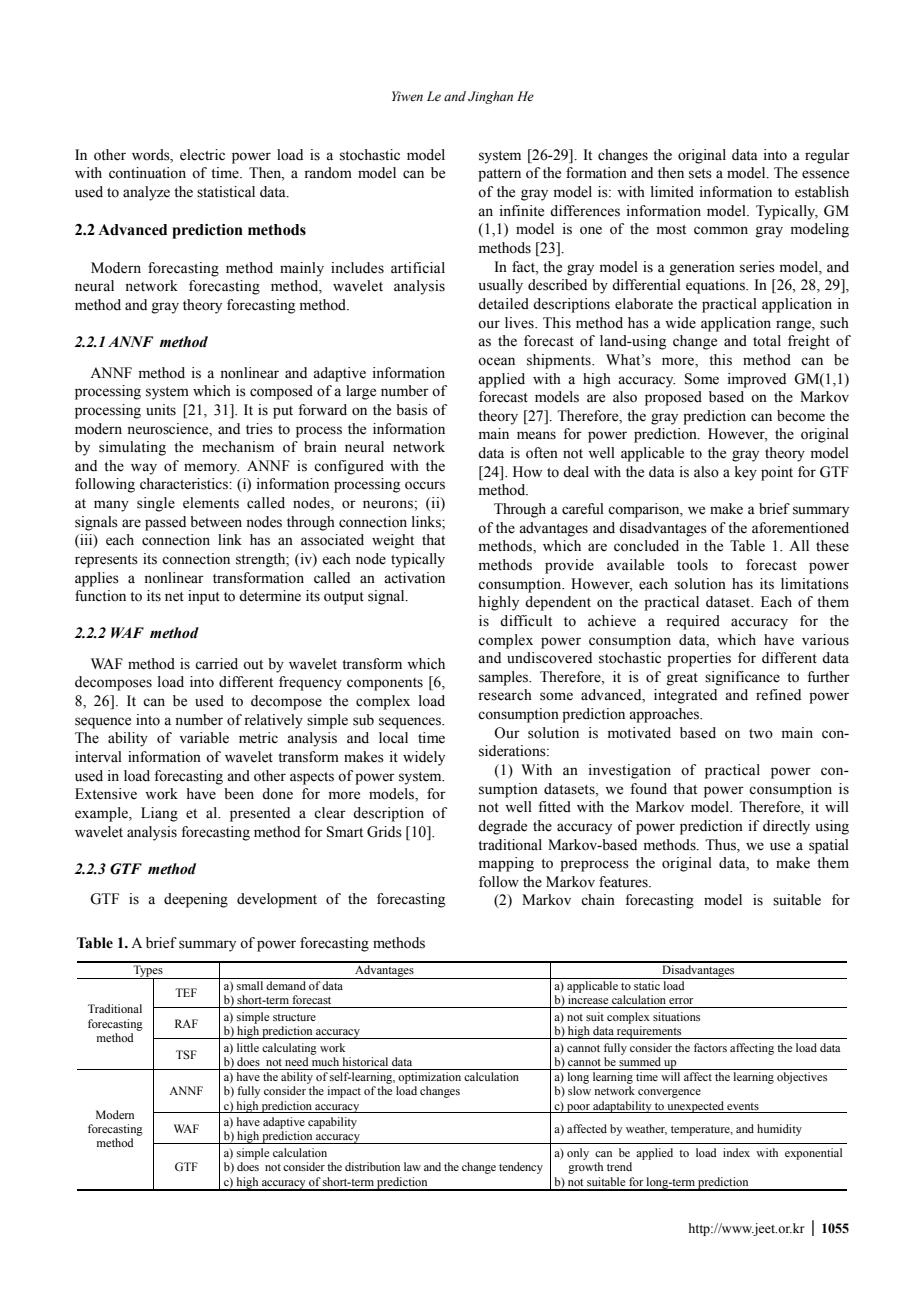 The height and width of the screenshot is (1308, 924). Describe the element at coordinates (786, 827) in the screenshot. I see `directly` at that location.
